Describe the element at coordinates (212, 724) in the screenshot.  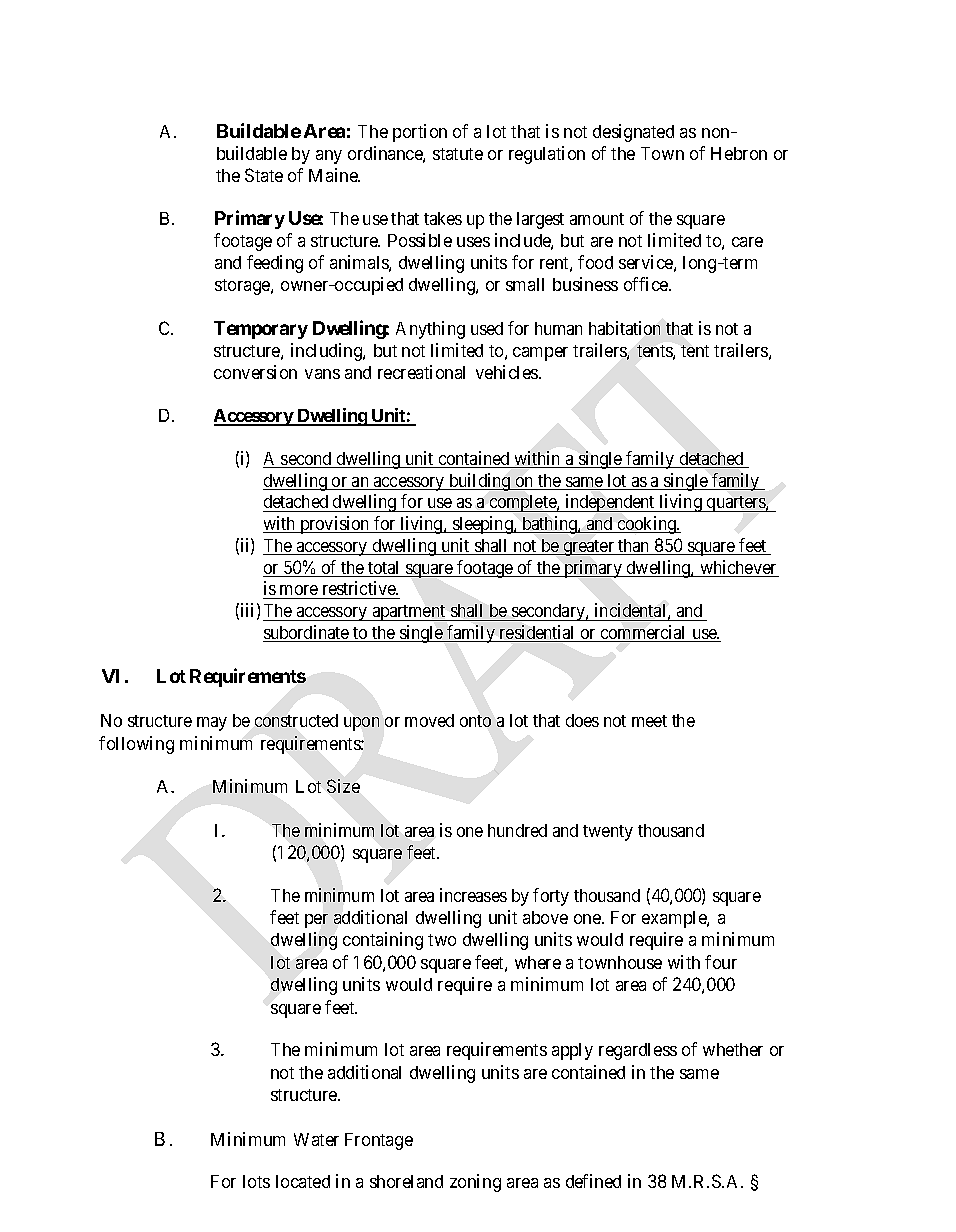
I see `may` at that location.
